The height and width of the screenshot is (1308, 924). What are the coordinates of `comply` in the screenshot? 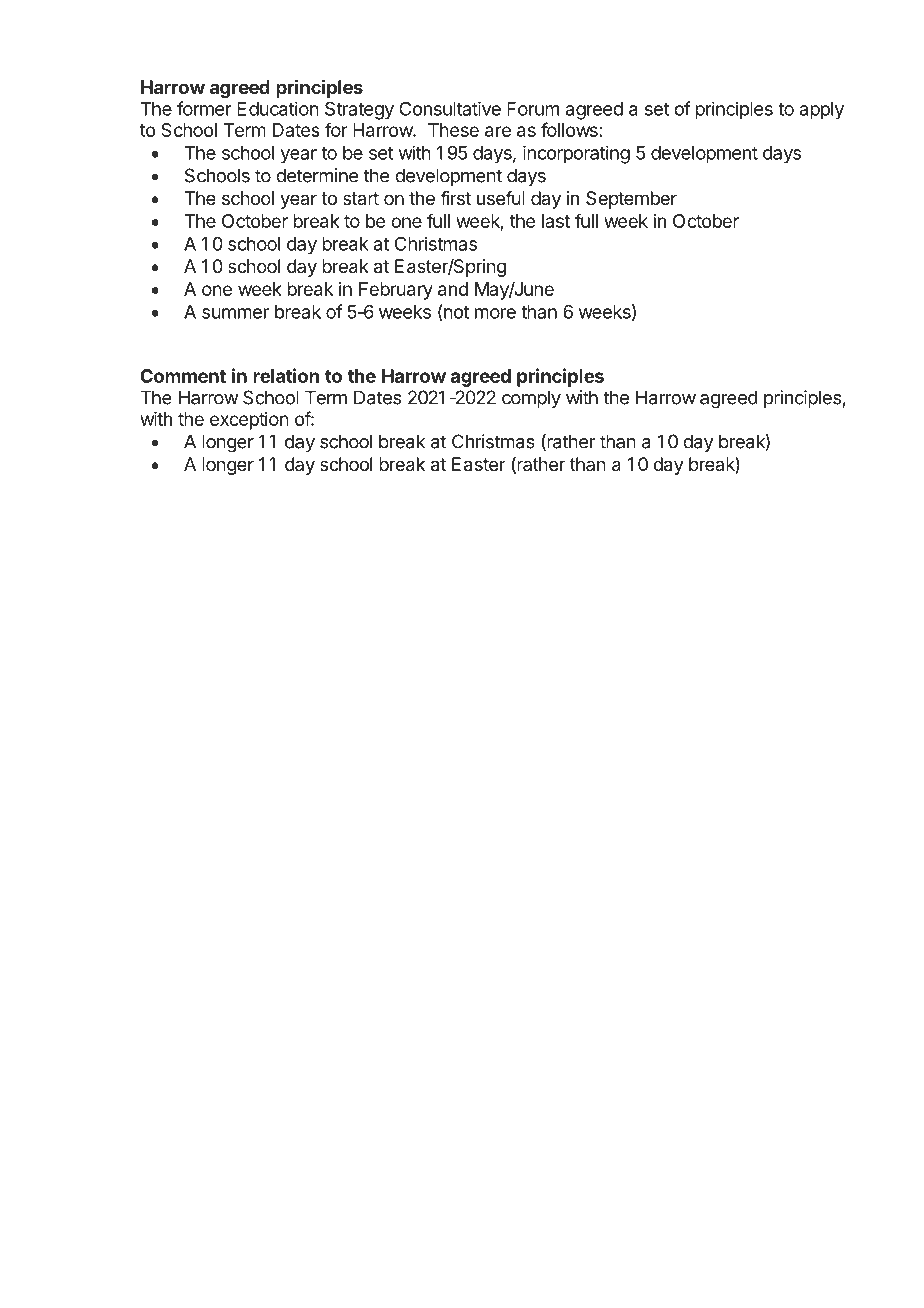 It's located at (531, 399).
